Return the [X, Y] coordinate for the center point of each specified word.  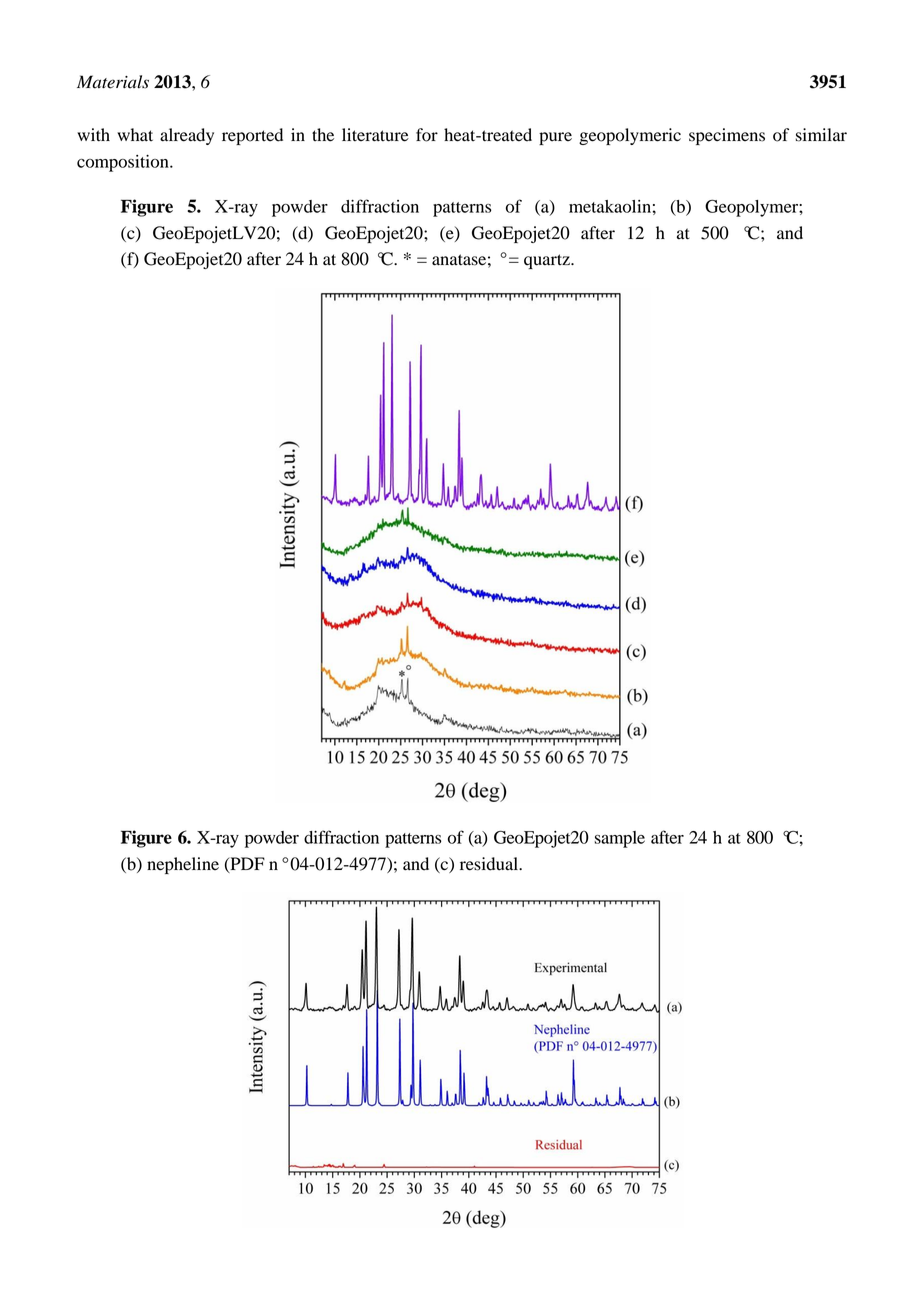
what [135, 135]
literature [375, 135]
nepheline [183, 865]
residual [490, 864]
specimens [727, 136]
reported [252, 136]
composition [124, 163]
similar [821, 135]
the [323, 135]
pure [555, 138]
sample [619, 839]
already [187, 136]
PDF [246, 864]
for [427, 135]
